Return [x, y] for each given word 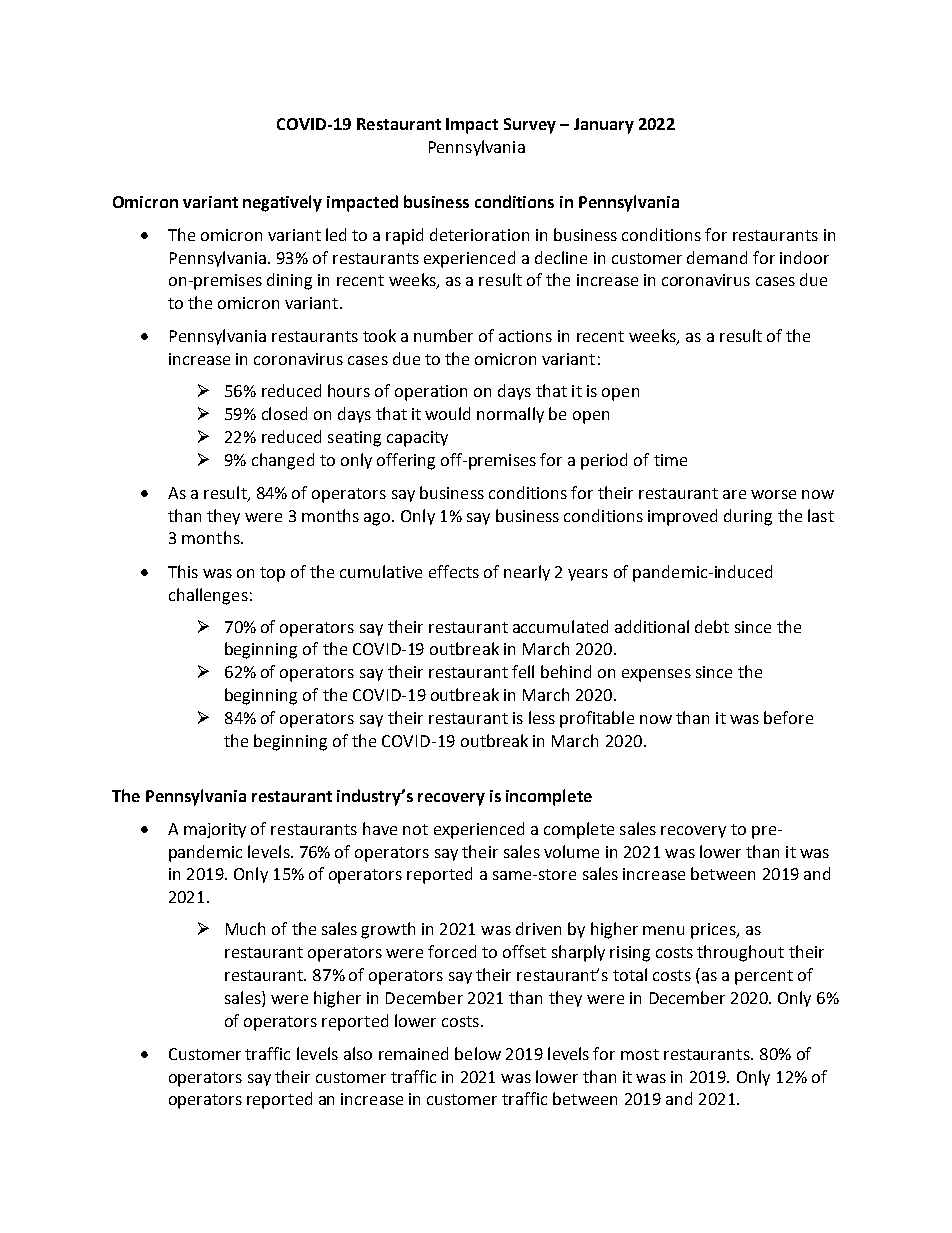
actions [525, 336]
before [788, 717]
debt [712, 626]
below [478, 1053]
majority [215, 830]
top [272, 574]
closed [284, 413]
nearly [527, 573]
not [415, 829]
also [358, 1053]
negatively [282, 203]
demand [717, 257]
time [670, 460]
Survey [530, 126]
